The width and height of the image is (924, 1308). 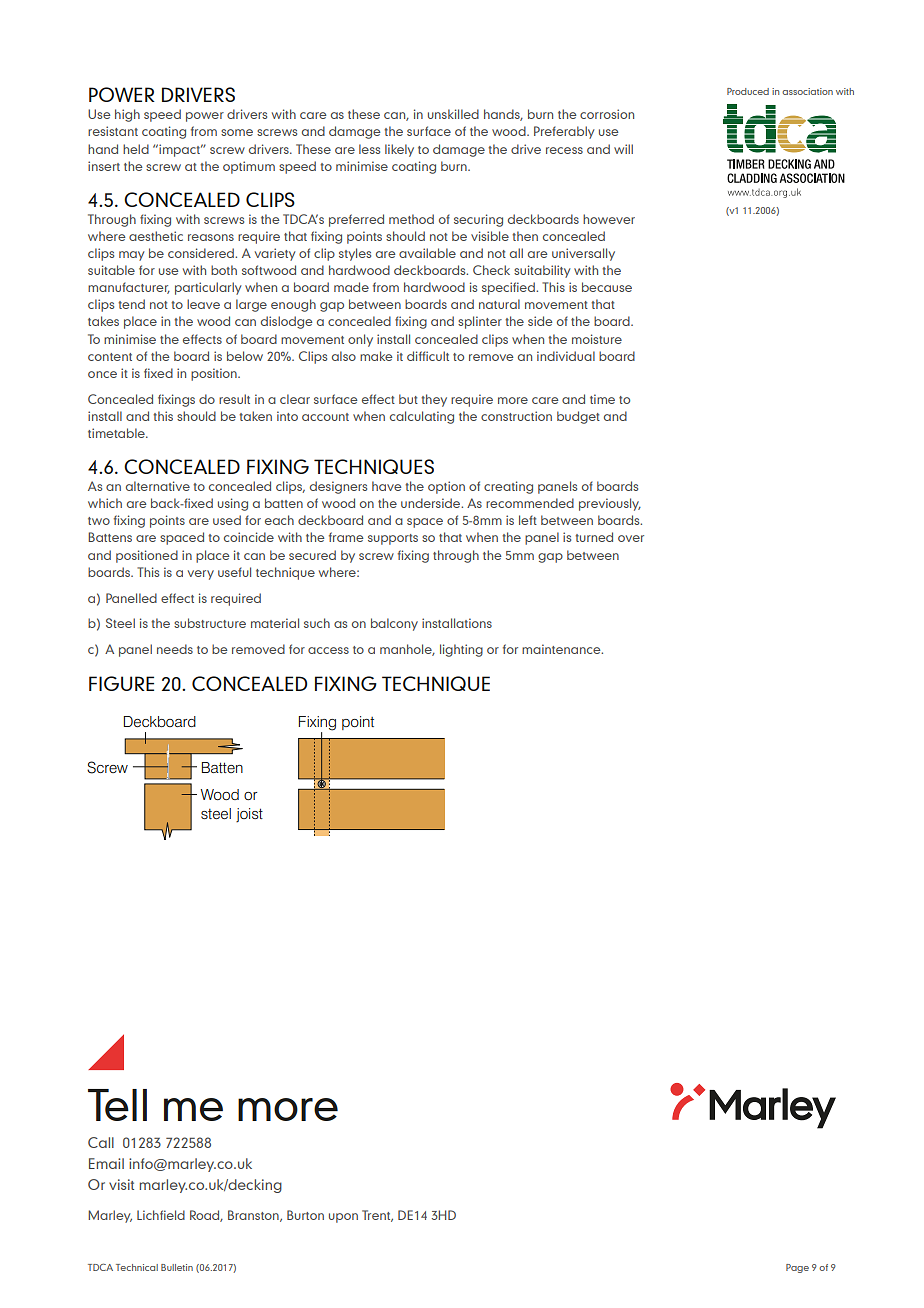 What do you see at coordinates (453, 114) in the image?
I see `unskilled` at bounding box center [453, 114].
